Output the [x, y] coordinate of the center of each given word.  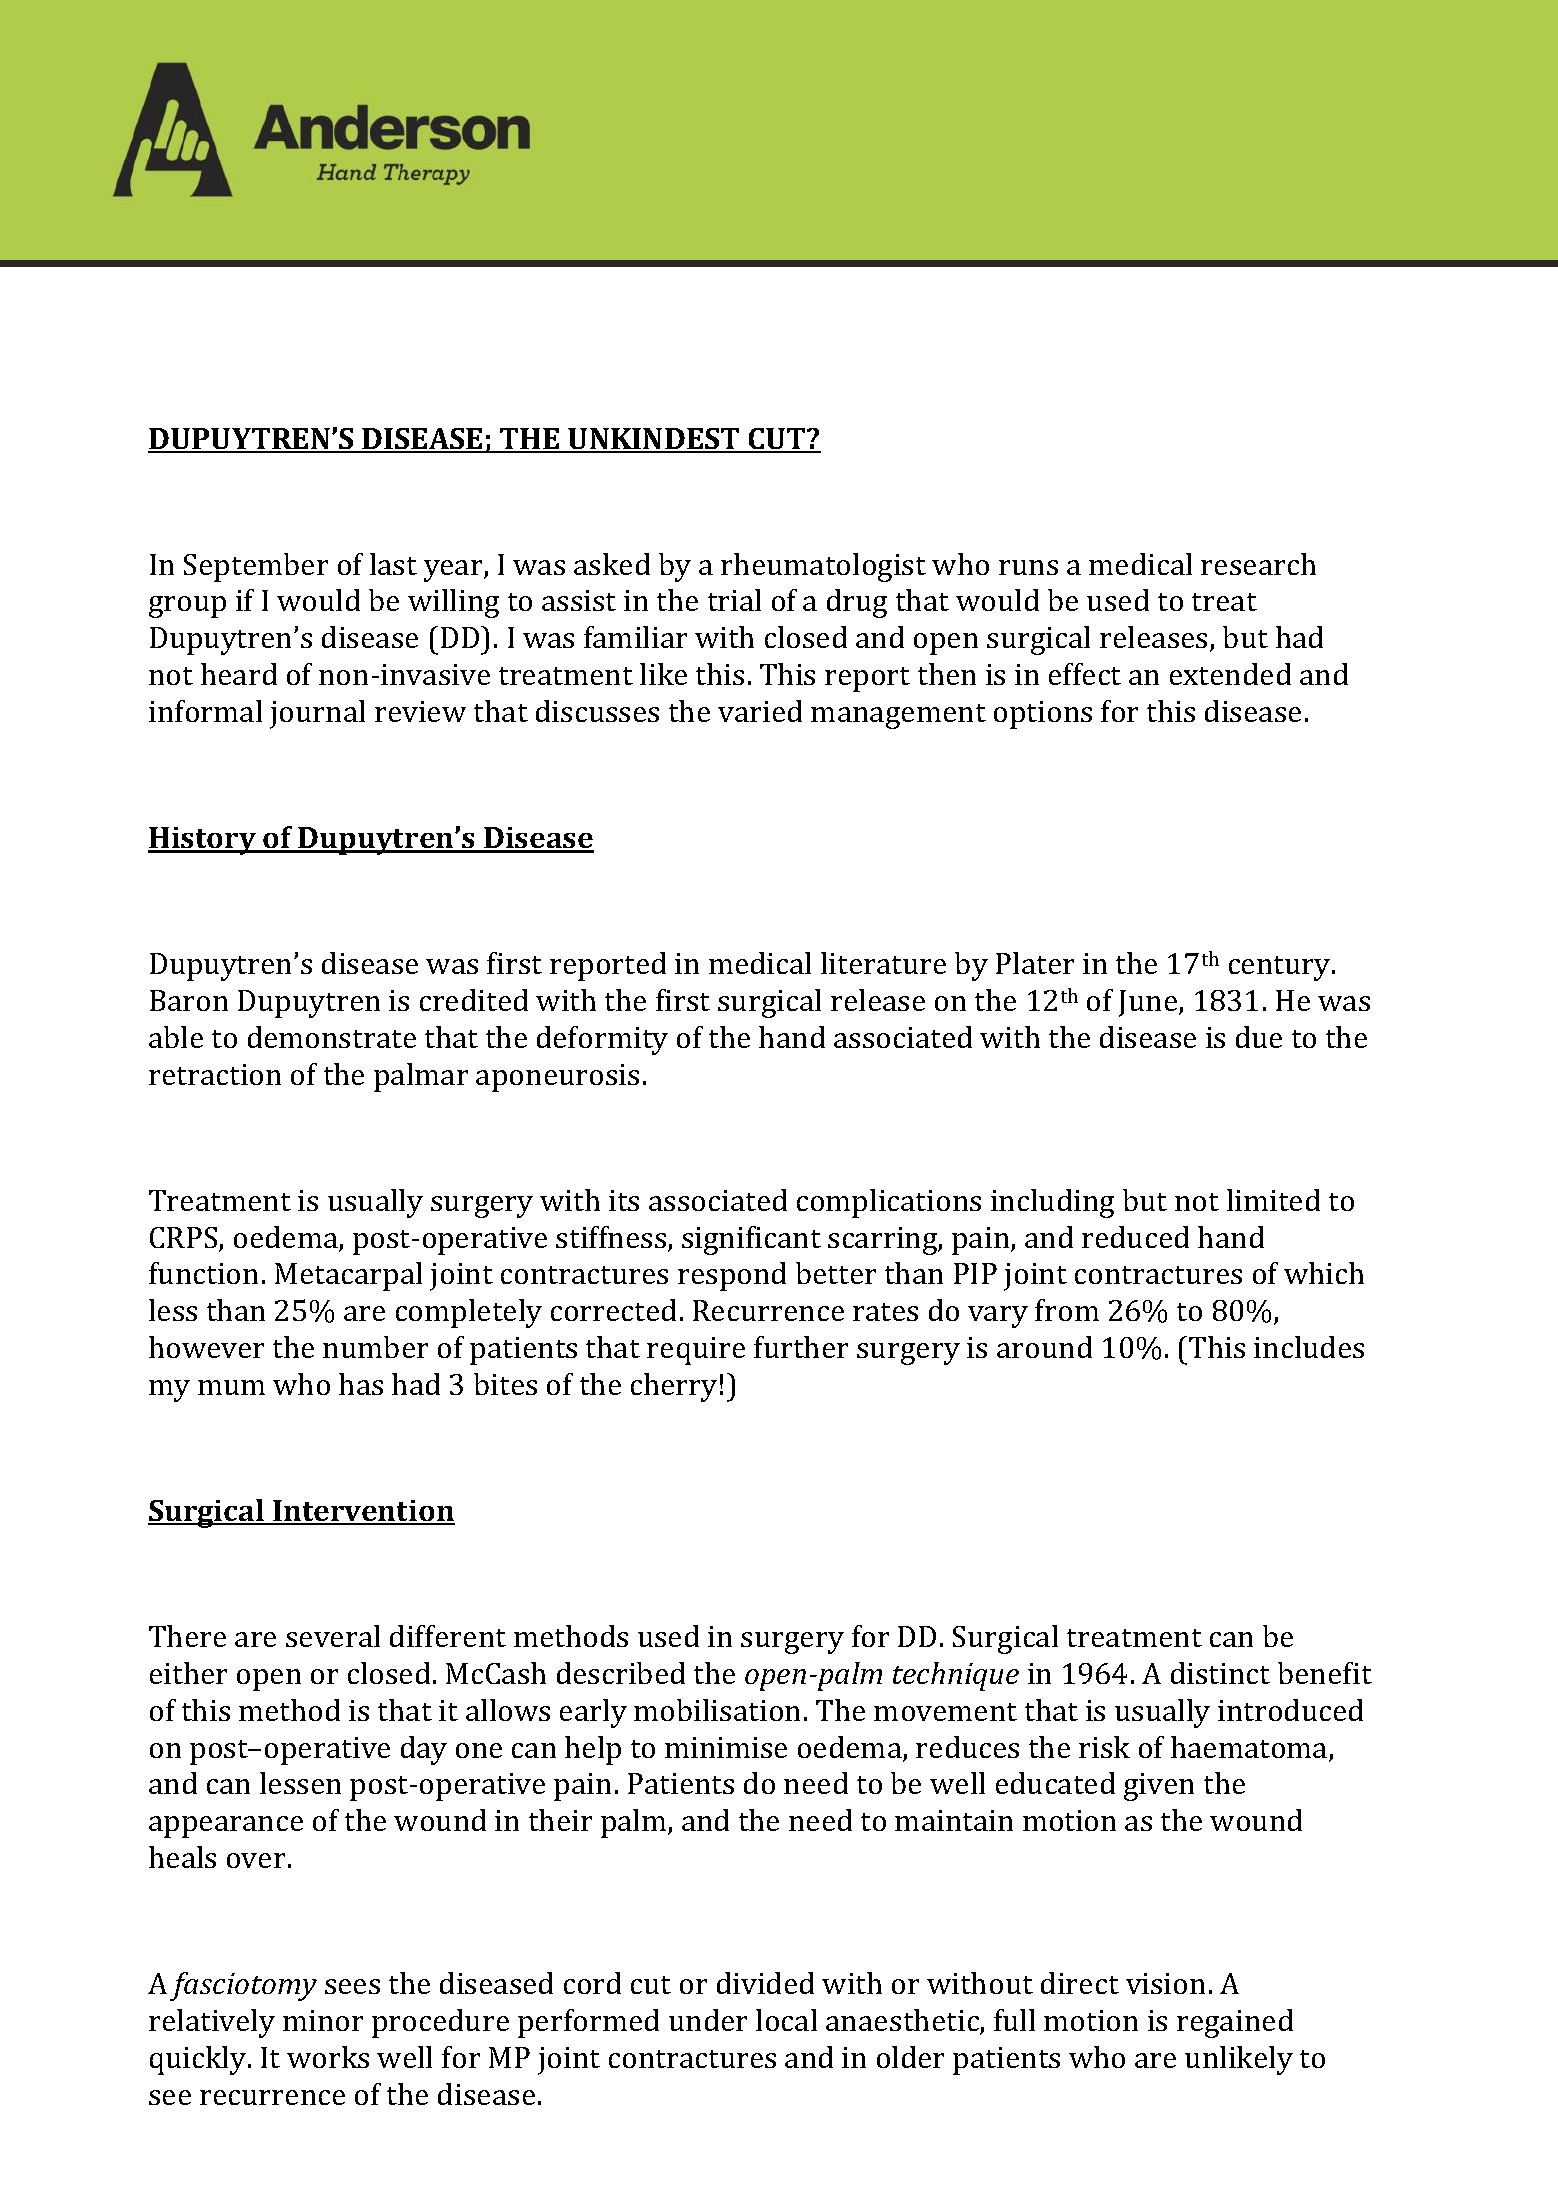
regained [1235, 2023]
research [1258, 564]
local [786, 2020]
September [256, 567]
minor [323, 2020]
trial [734, 600]
